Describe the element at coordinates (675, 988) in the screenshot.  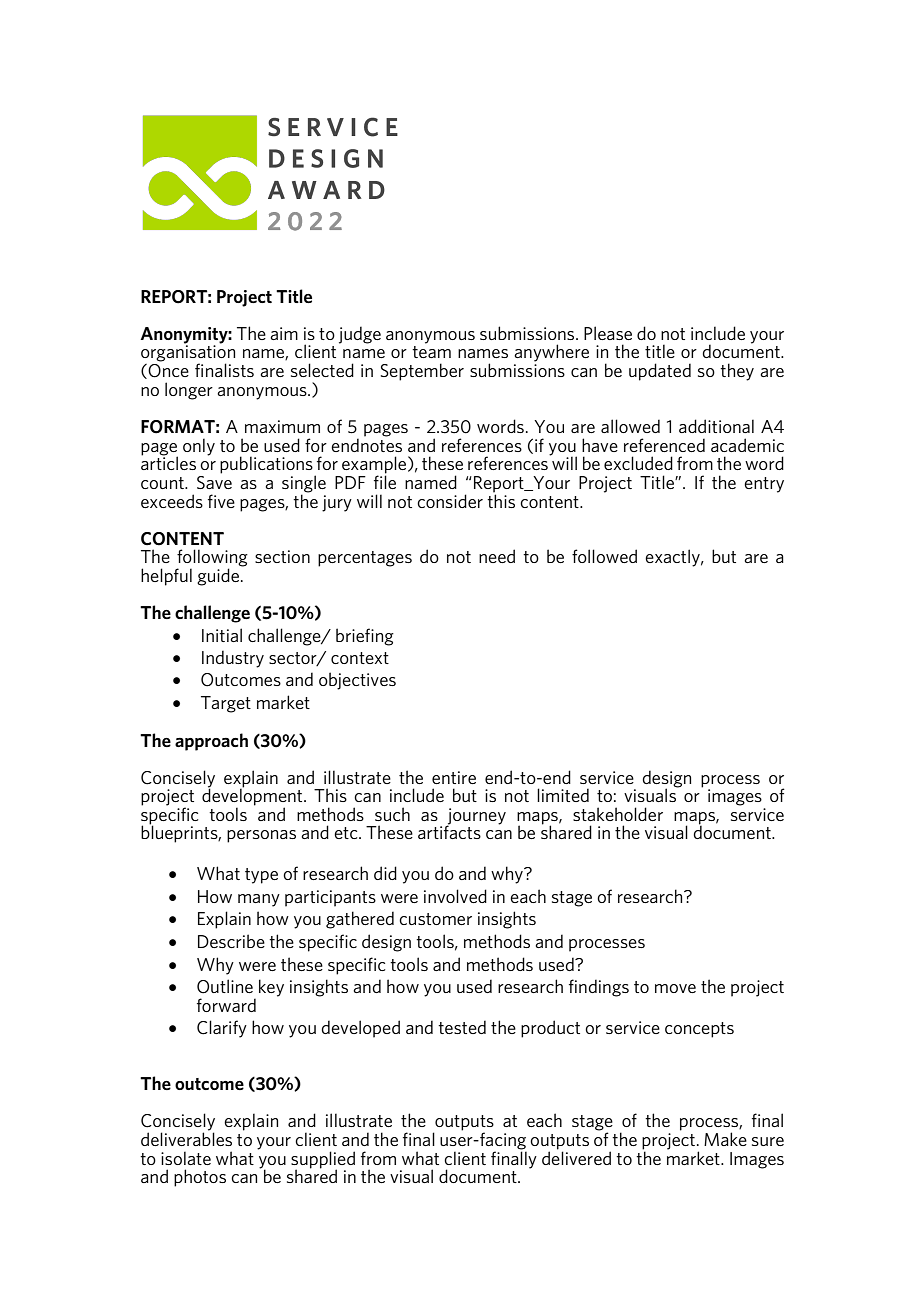
I see `move` at that location.
